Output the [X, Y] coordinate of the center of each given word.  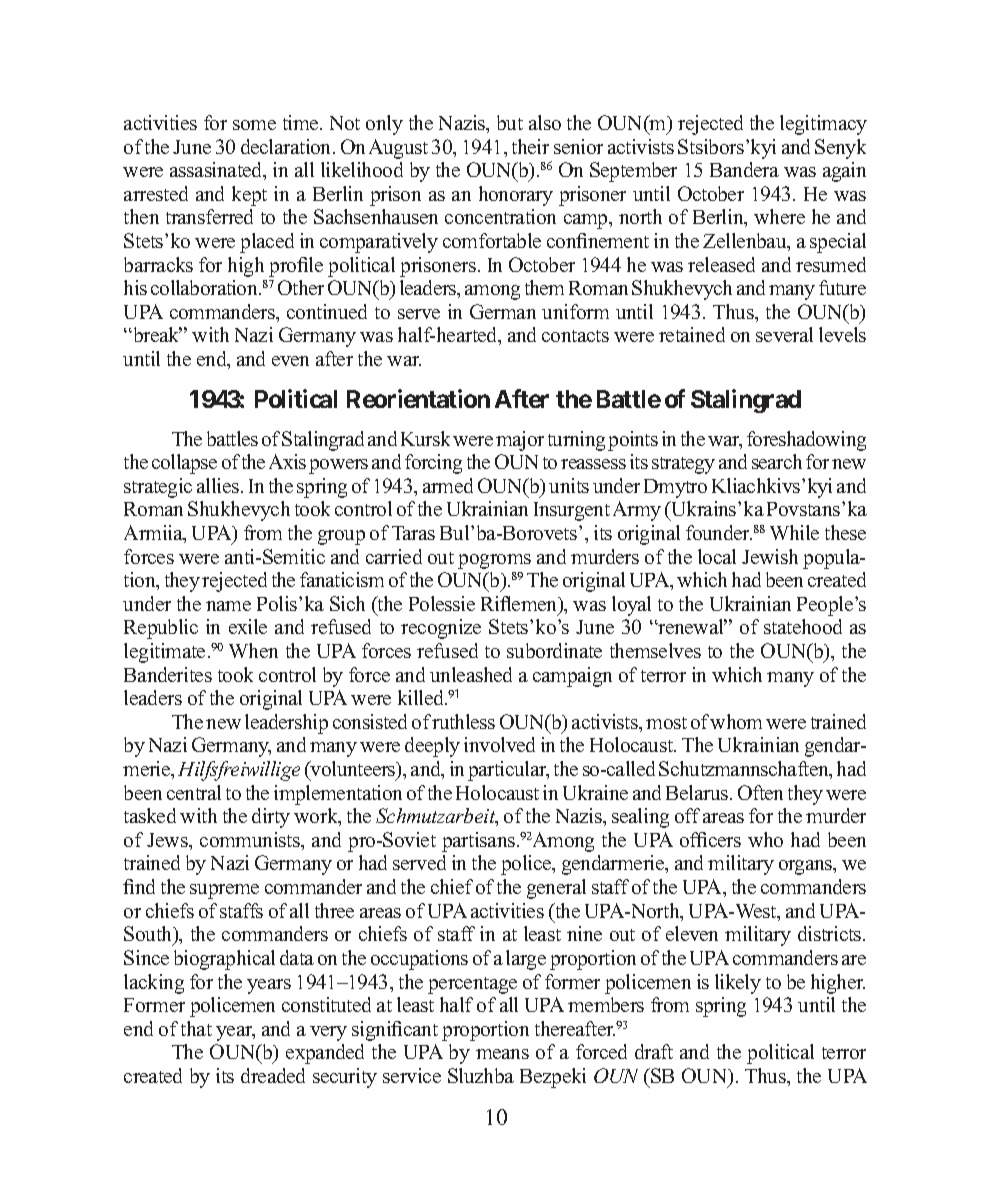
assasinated [217, 171]
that [196, 1028]
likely [738, 984]
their [530, 146]
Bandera [744, 169]
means [502, 1054]
